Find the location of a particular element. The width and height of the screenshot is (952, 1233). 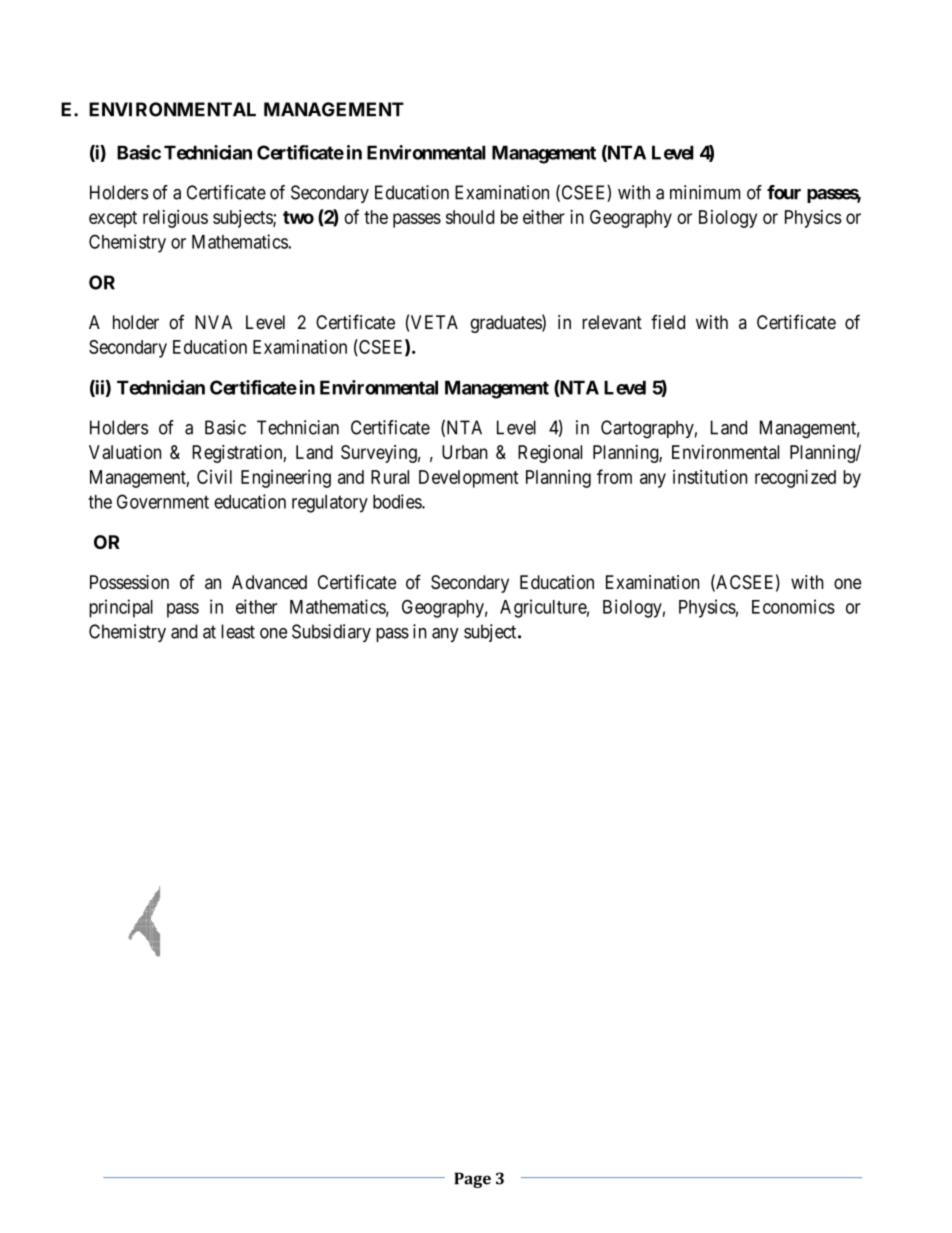

Subsidiary is located at coordinates (331, 633).
